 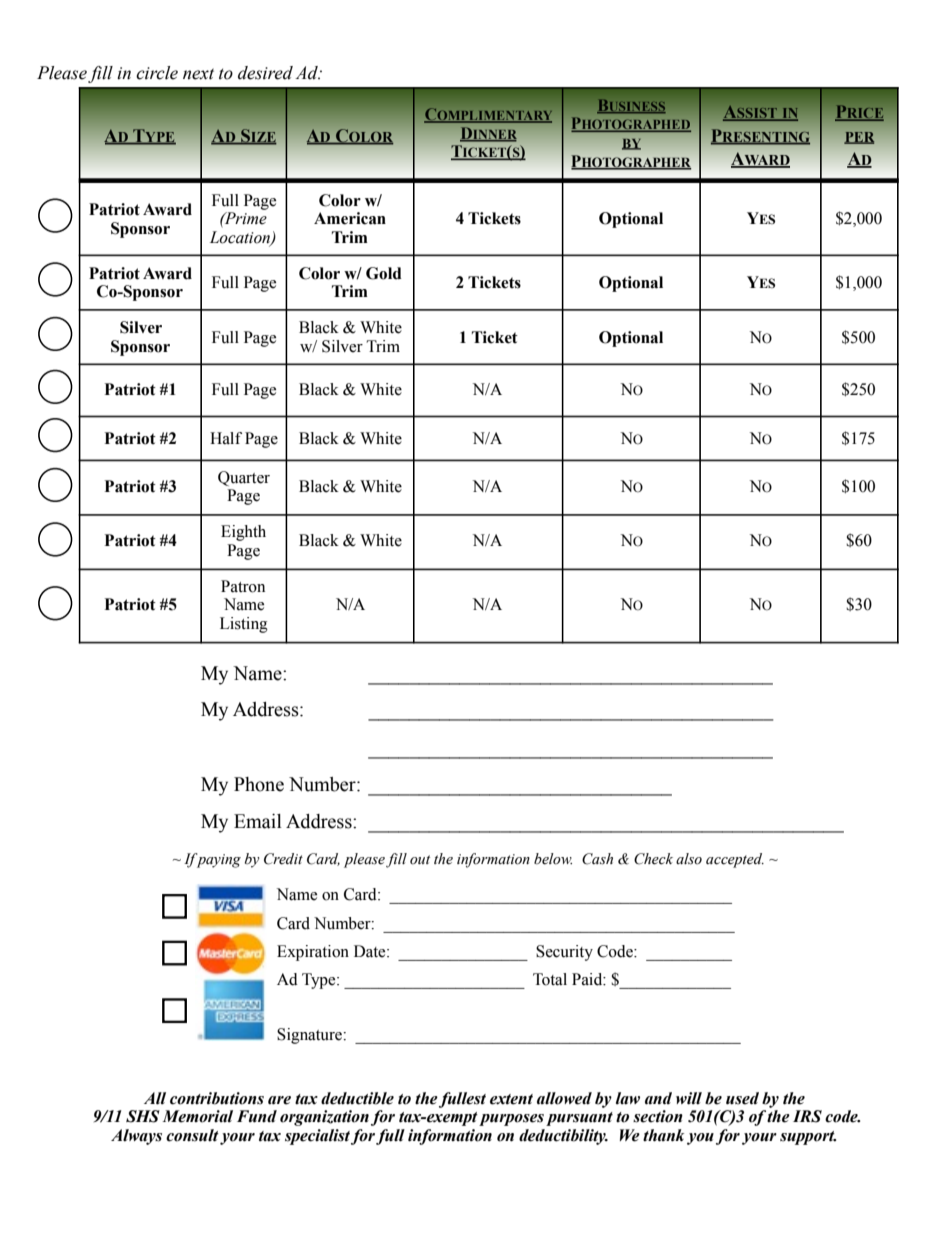 What do you see at coordinates (198, 74) in the document?
I see `next` at bounding box center [198, 74].
